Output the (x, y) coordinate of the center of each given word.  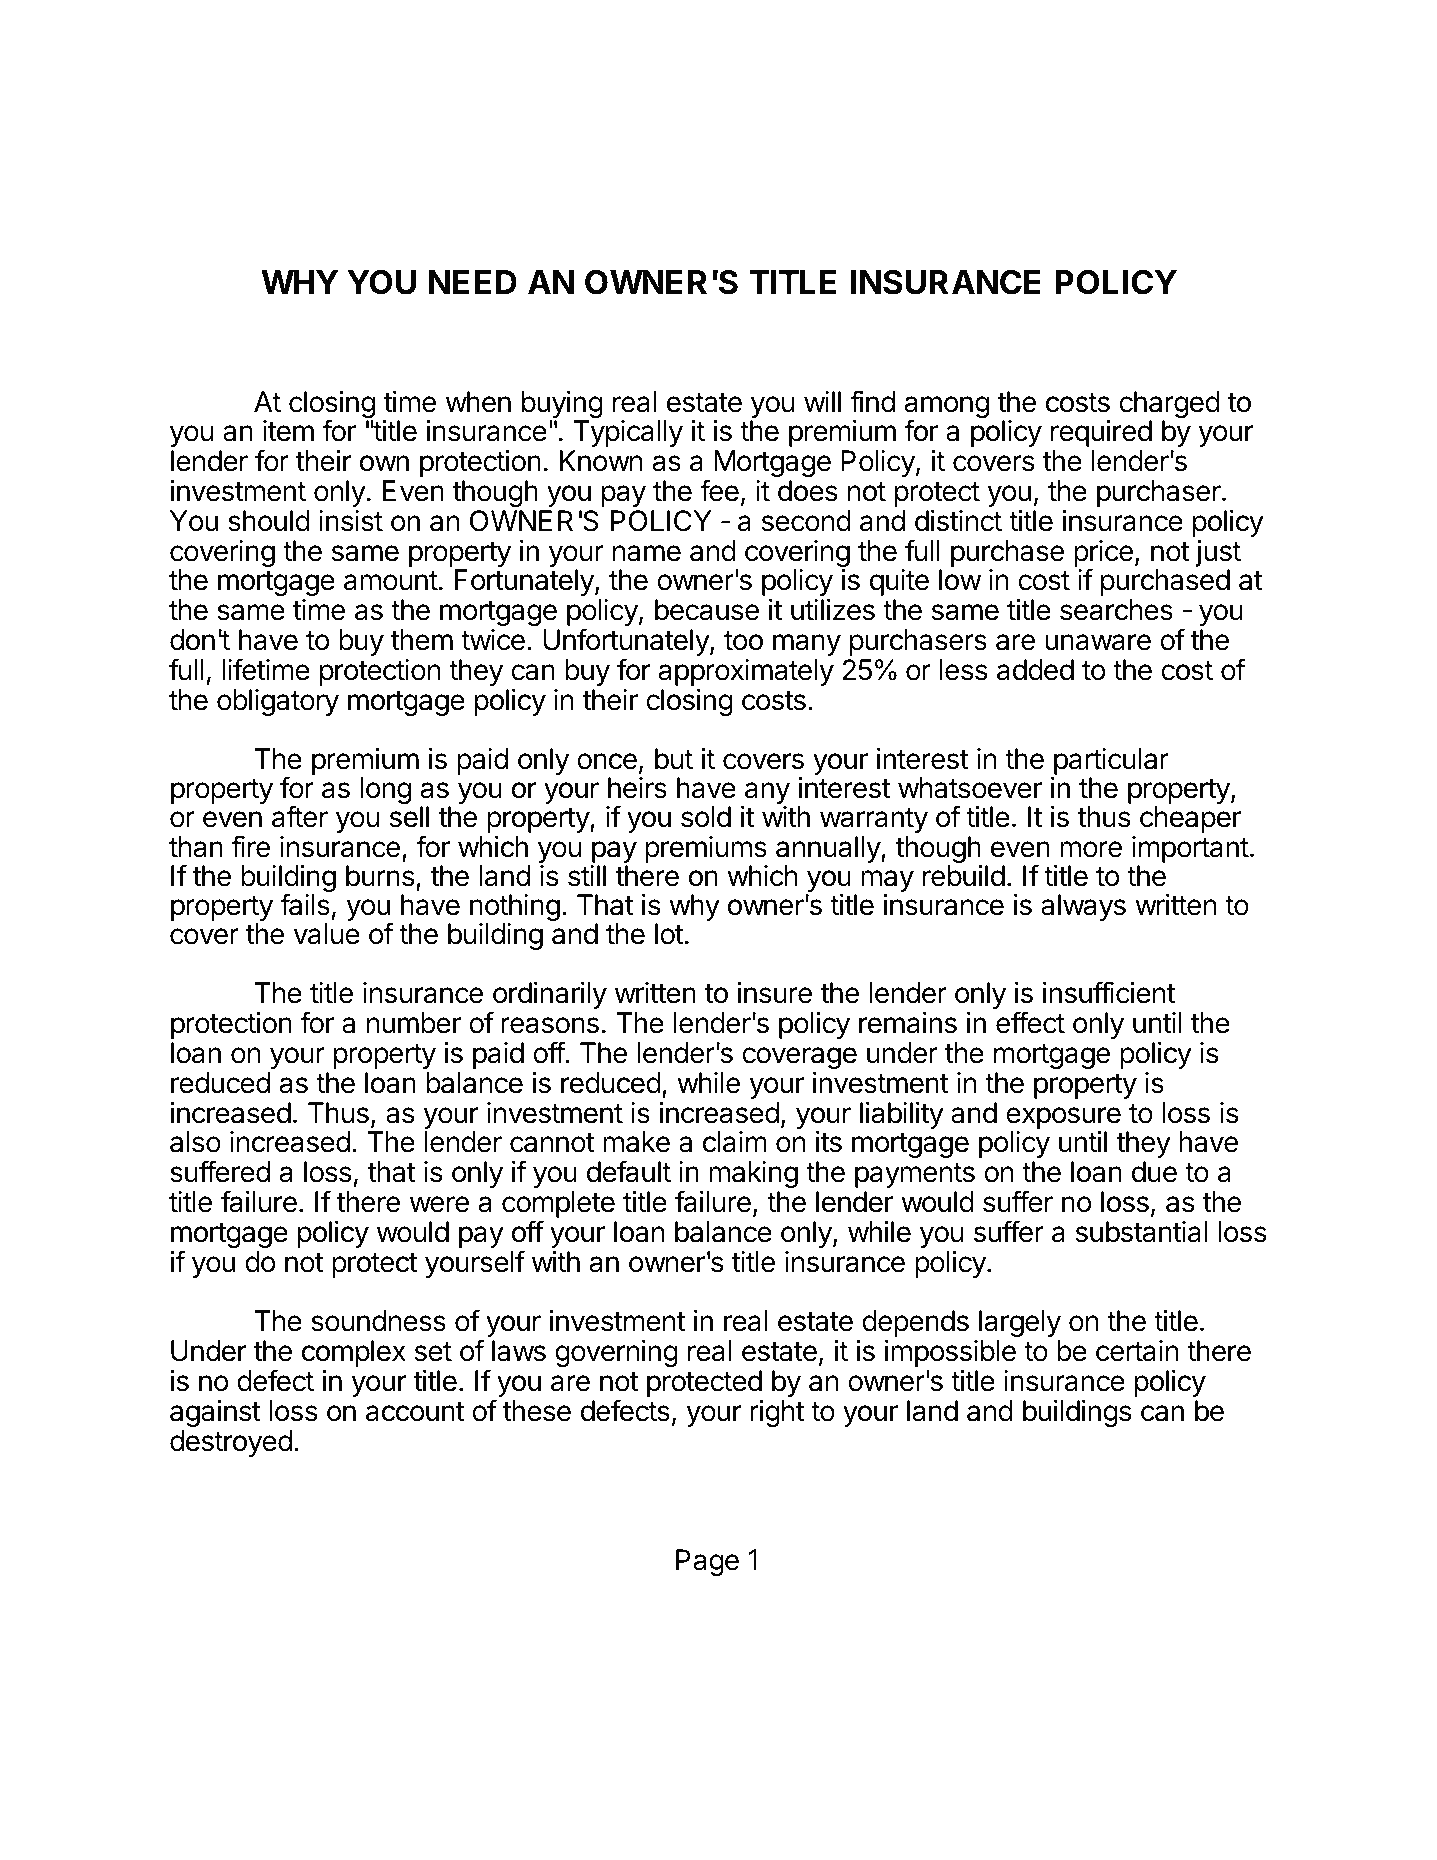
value (327, 934)
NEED (473, 282)
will (822, 401)
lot (669, 934)
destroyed (231, 1443)
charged (1169, 406)
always (1083, 907)
